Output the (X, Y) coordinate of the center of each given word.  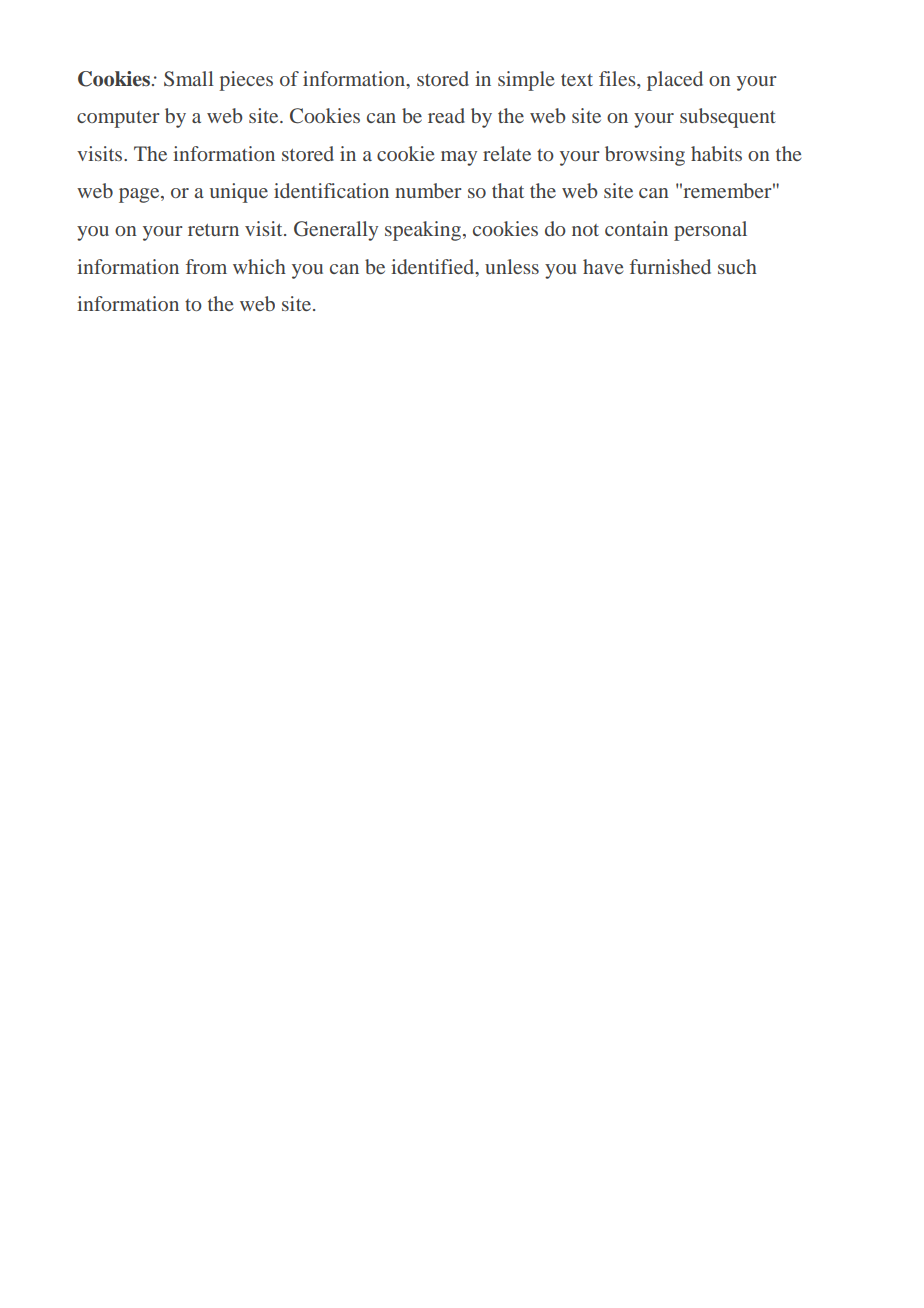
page (140, 195)
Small (189, 79)
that (508, 190)
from (206, 266)
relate (507, 153)
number (428, 190)
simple (526, 81)
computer (118, 119)
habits (716, 153)
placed (675, 81)
